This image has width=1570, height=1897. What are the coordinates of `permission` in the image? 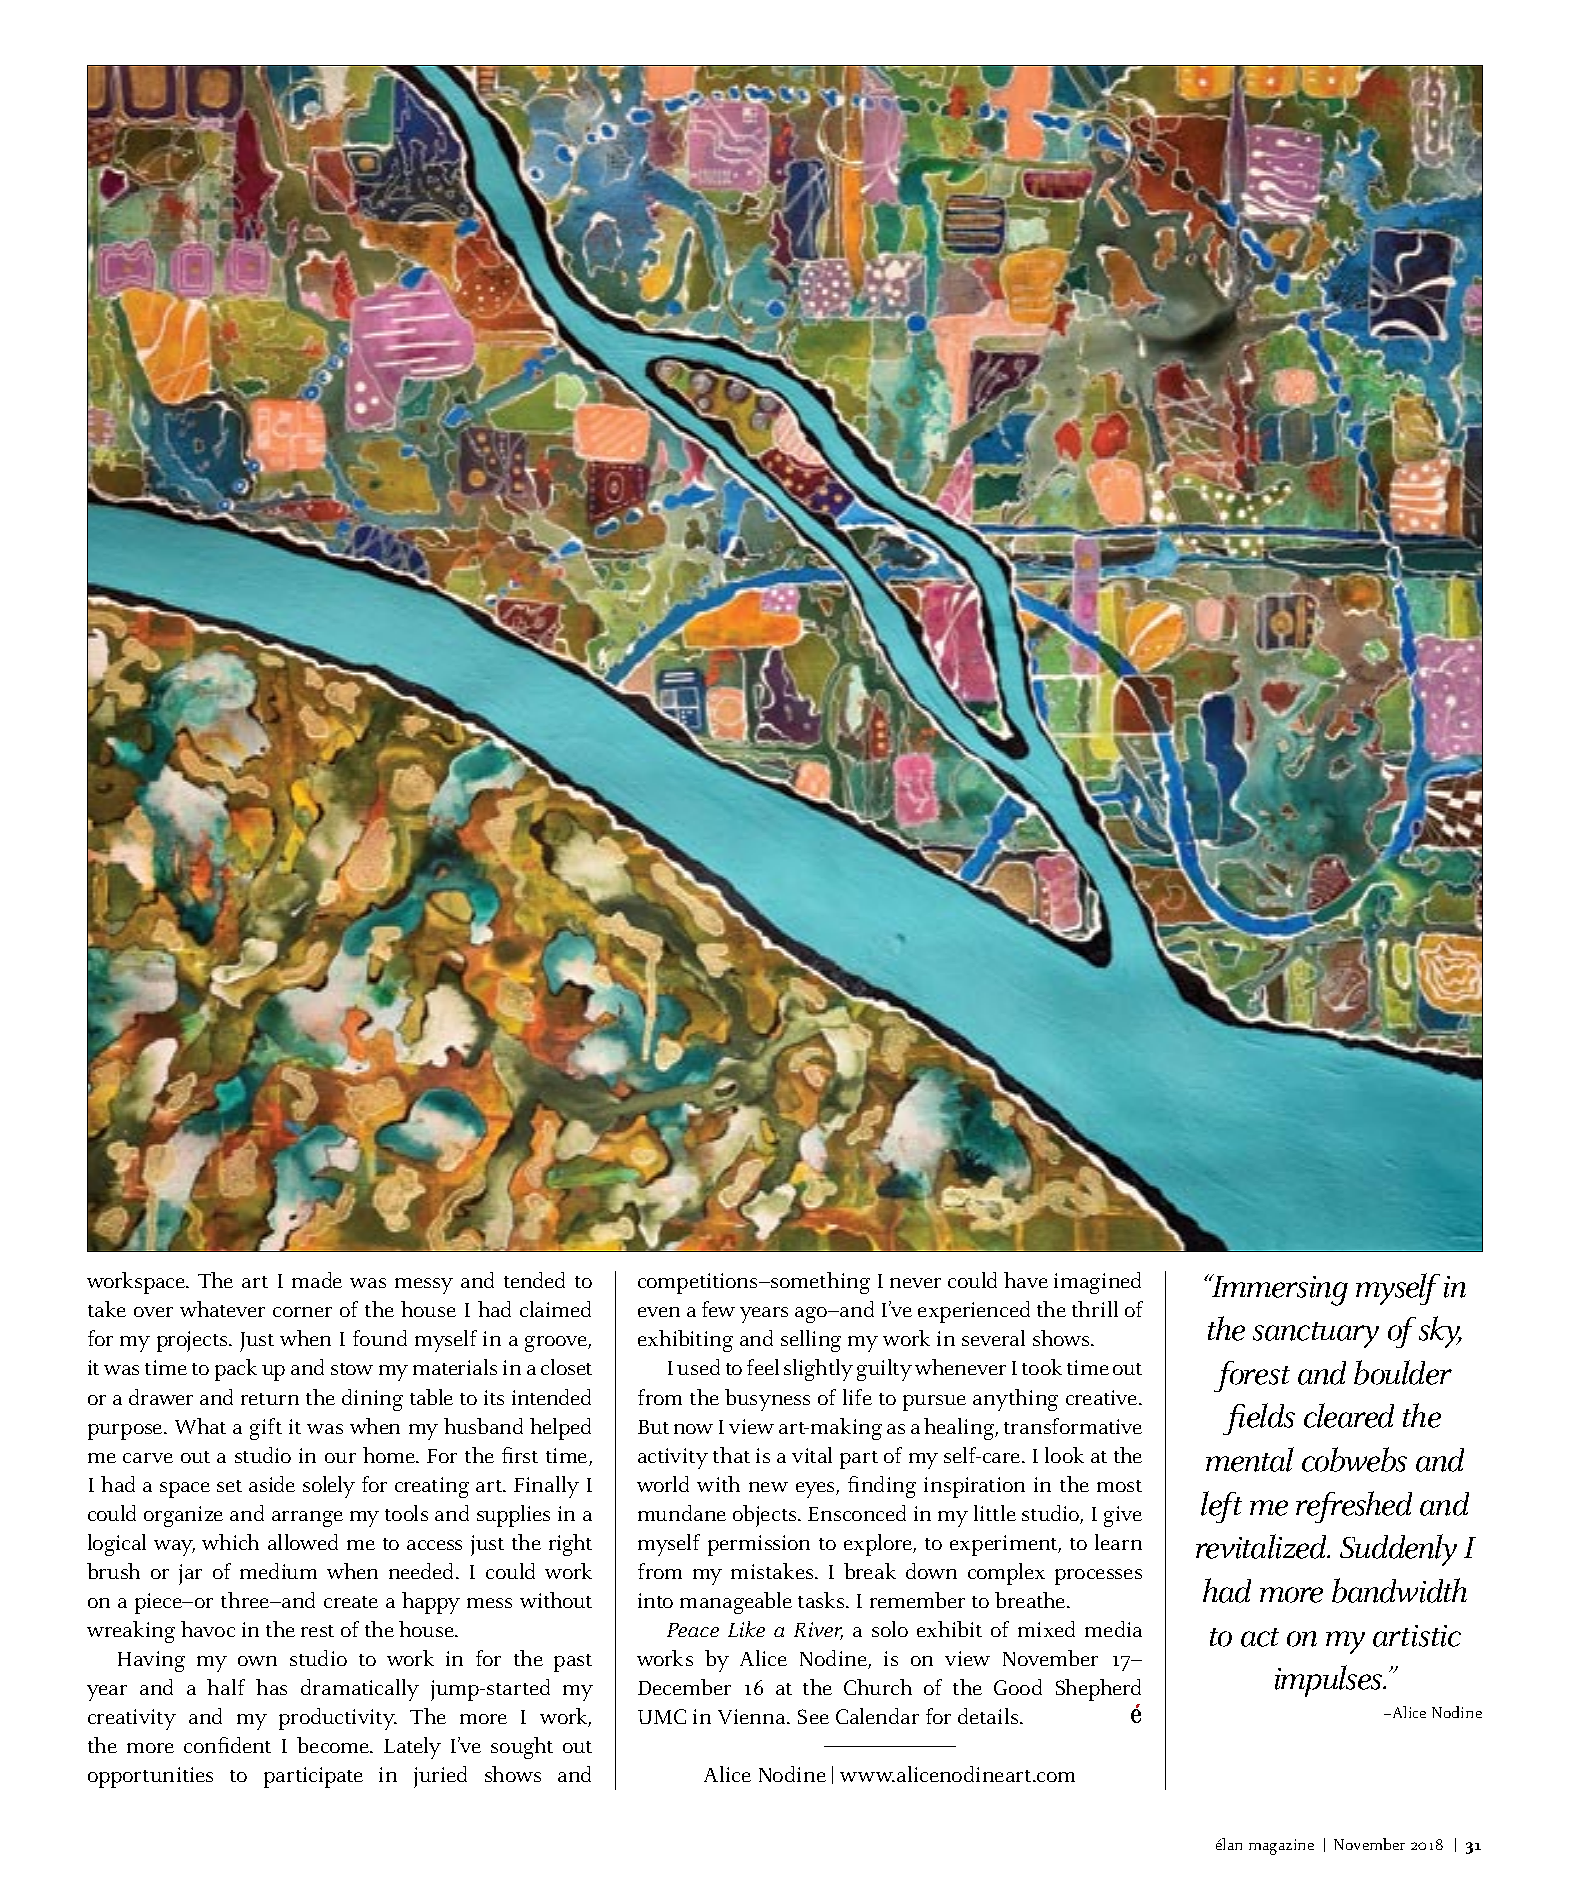 It's located at (759, 1545).
